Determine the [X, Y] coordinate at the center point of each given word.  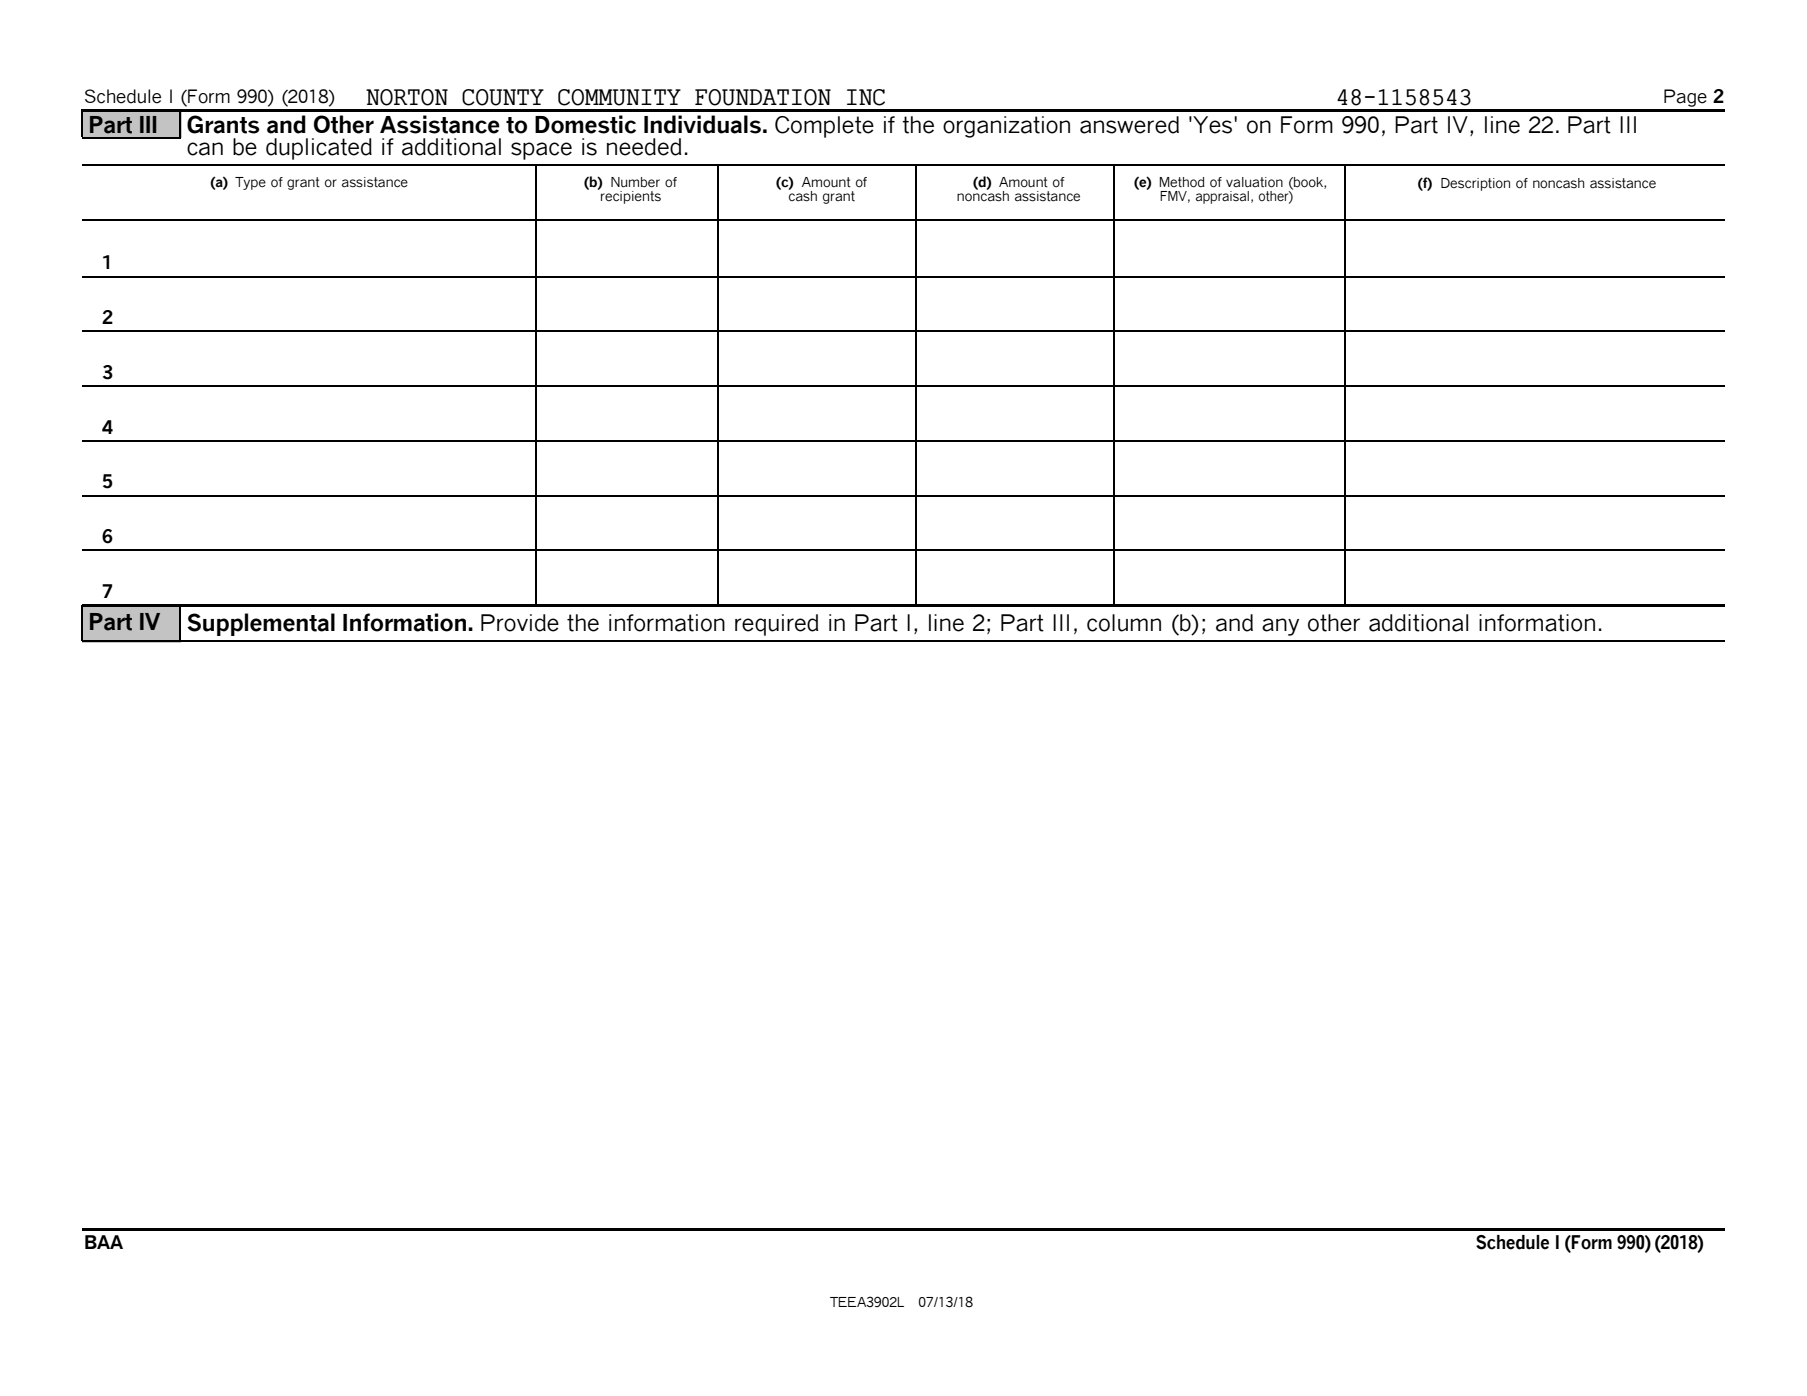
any [1280, 627]
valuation [1254, 182]
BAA [104, 1242]
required [776, 625]
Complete [824, 127]
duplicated [319, 149]
